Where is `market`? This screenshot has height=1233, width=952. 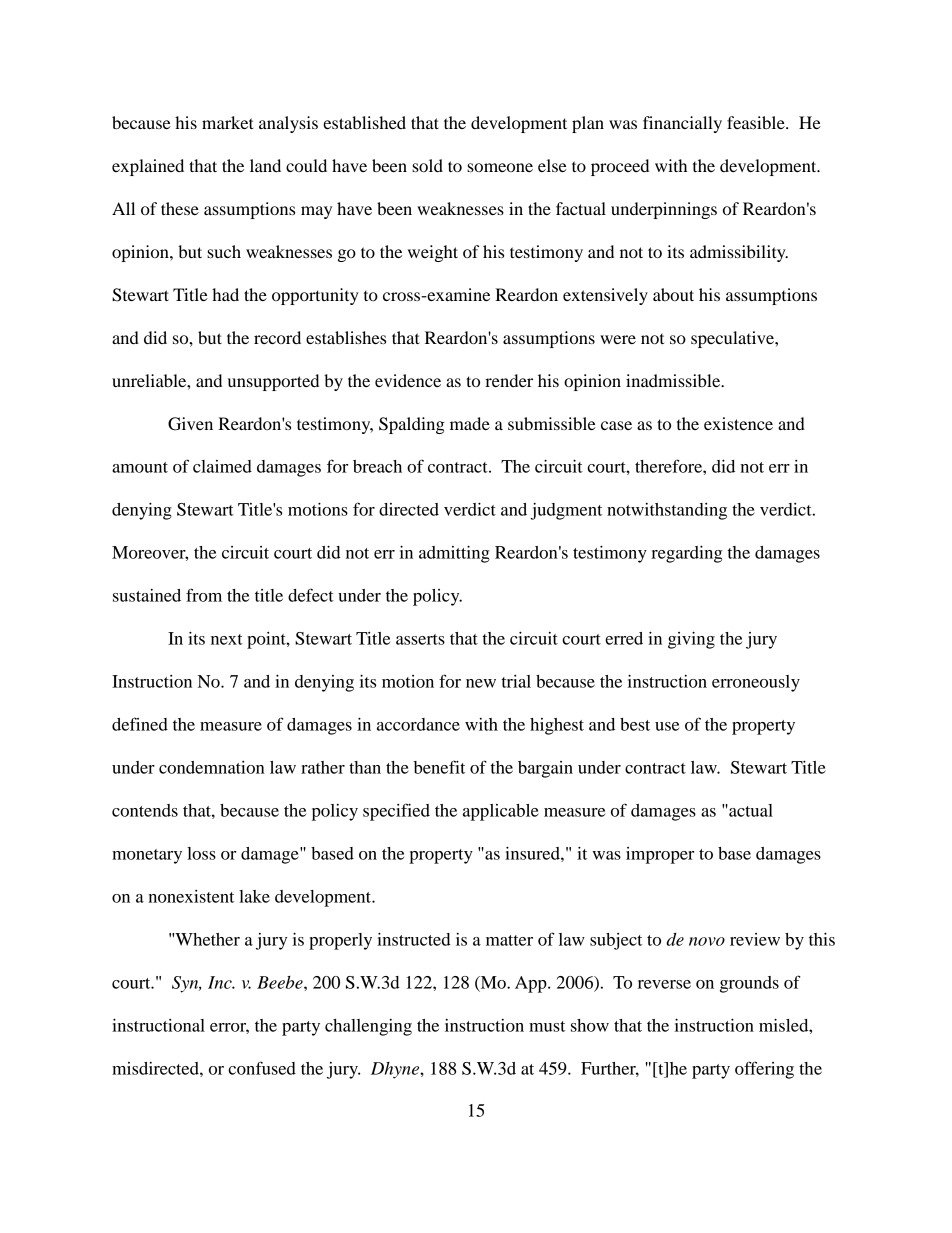 market is located at coordinates (228, 122).
